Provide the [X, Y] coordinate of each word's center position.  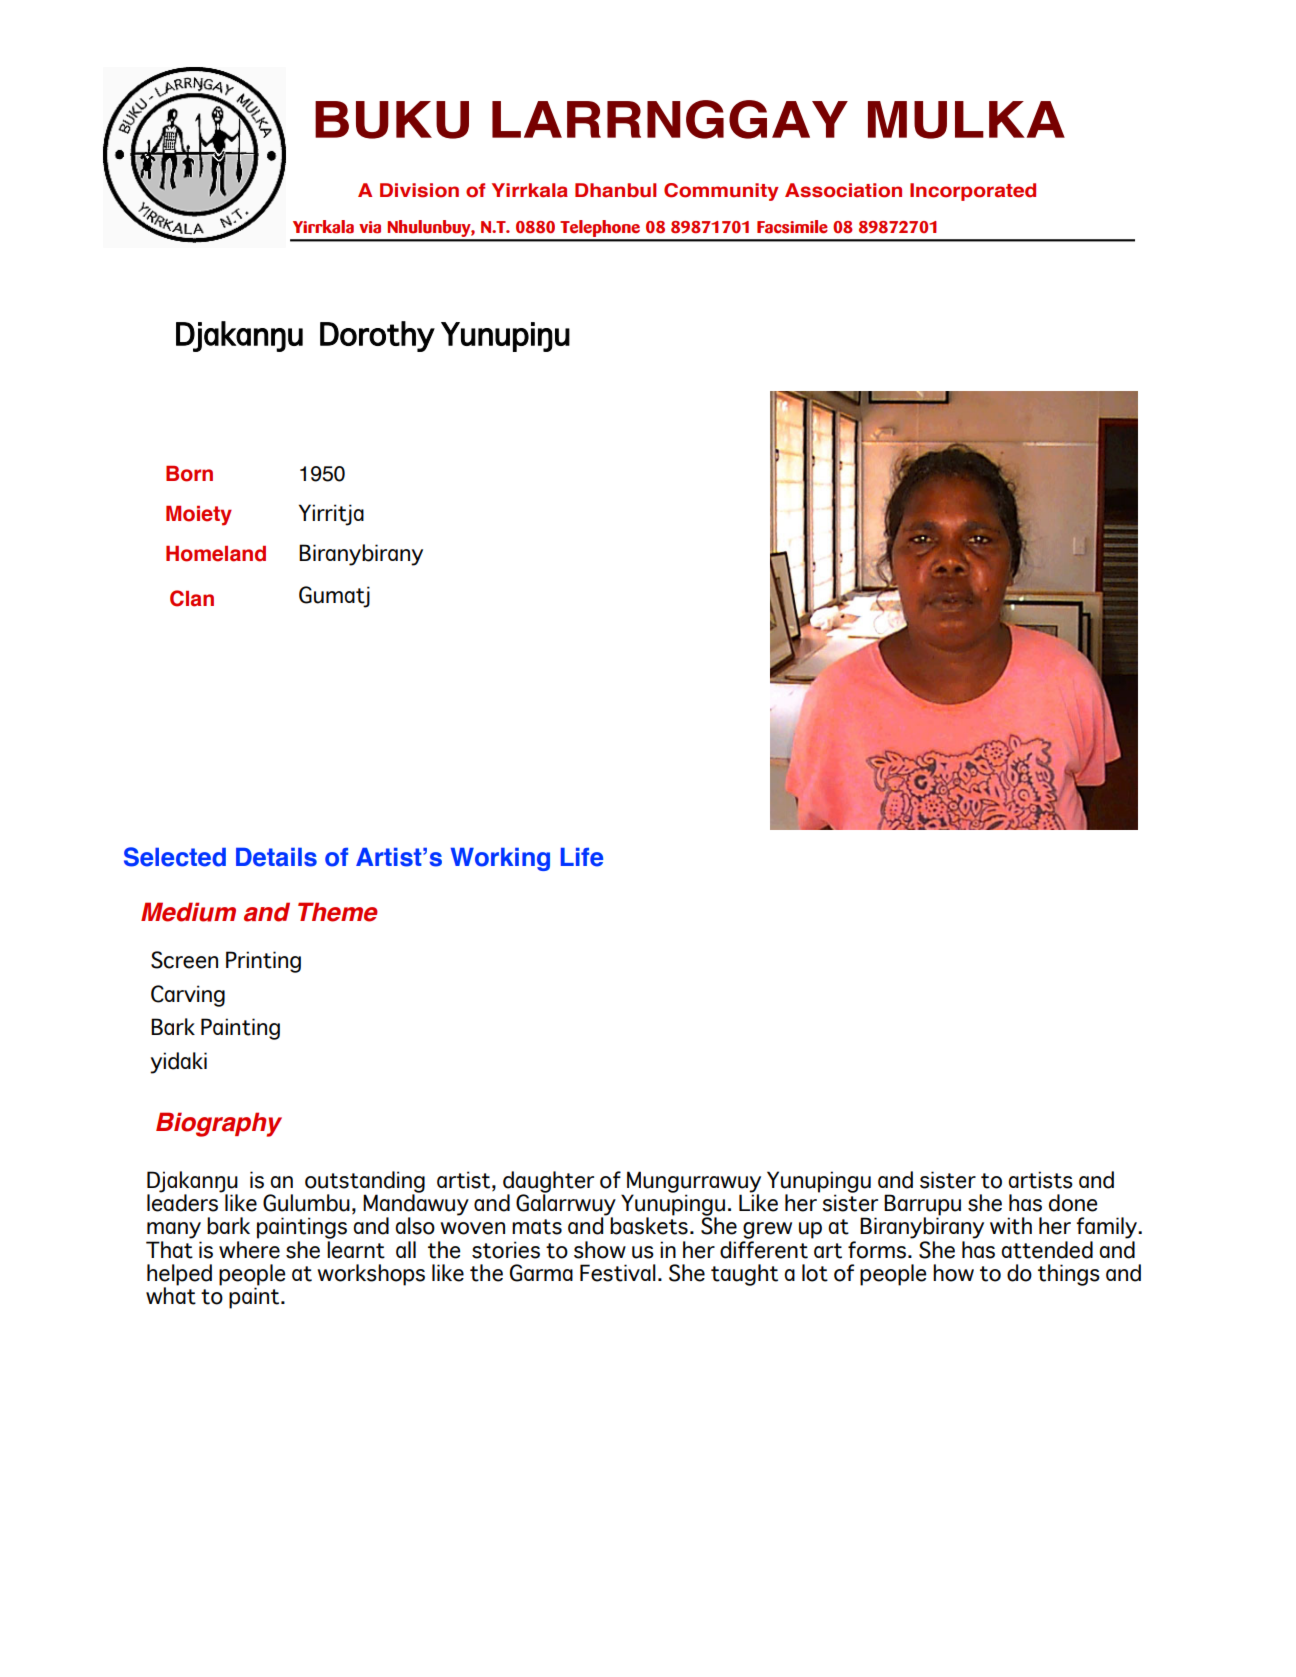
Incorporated [973, 192]
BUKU [392, 120]
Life [582, 857]
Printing [263, 962]
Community [721, 192]
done [1073, 1203]
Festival [618, 1273]
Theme [338, 912]
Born [189, 474]
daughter [548, 1183]
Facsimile [792, 227]
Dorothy [377, 336]
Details [276, 857]
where [249, 1248]
